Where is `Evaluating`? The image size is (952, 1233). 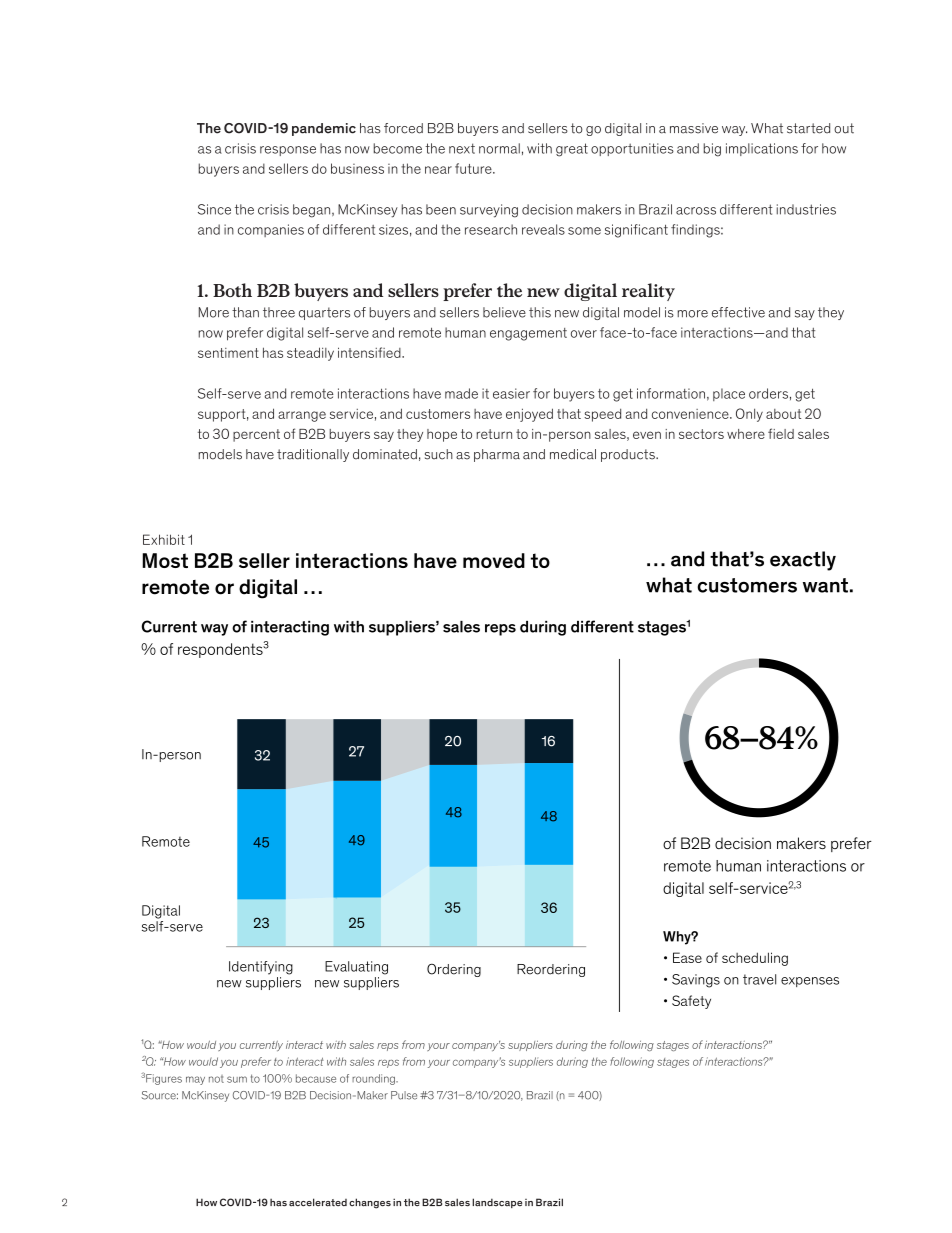
Evaluating is located at coordinates (356, 968).
